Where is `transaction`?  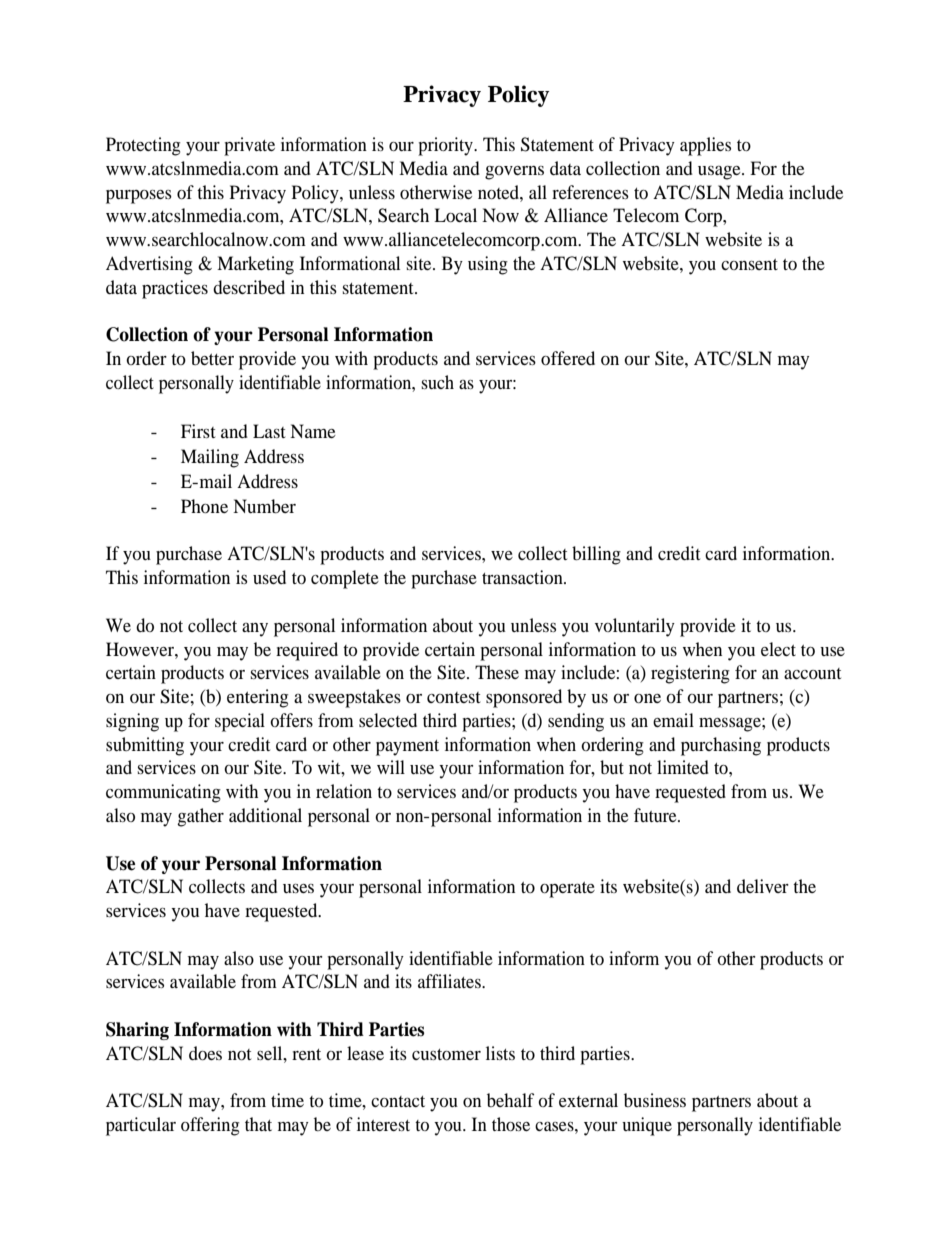 transaction is located at coordinates (523, 577).
